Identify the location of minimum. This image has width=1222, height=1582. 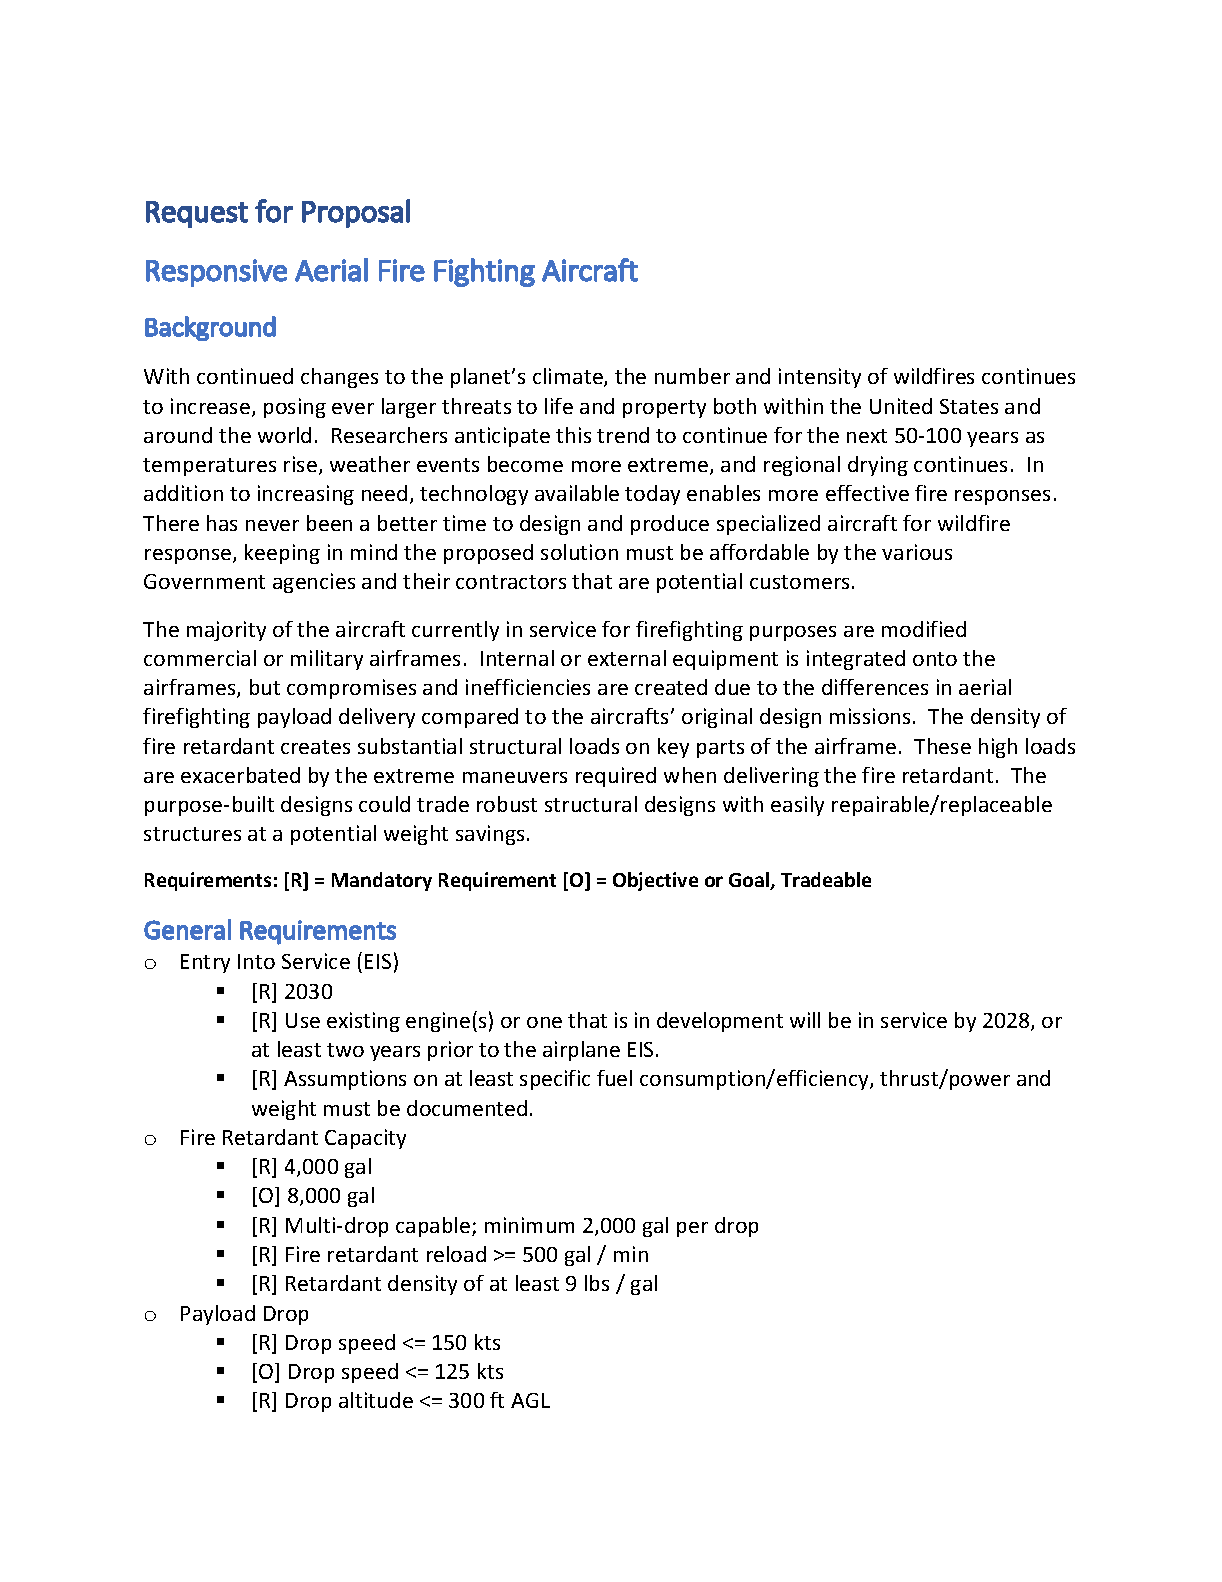
(529, 1225).
